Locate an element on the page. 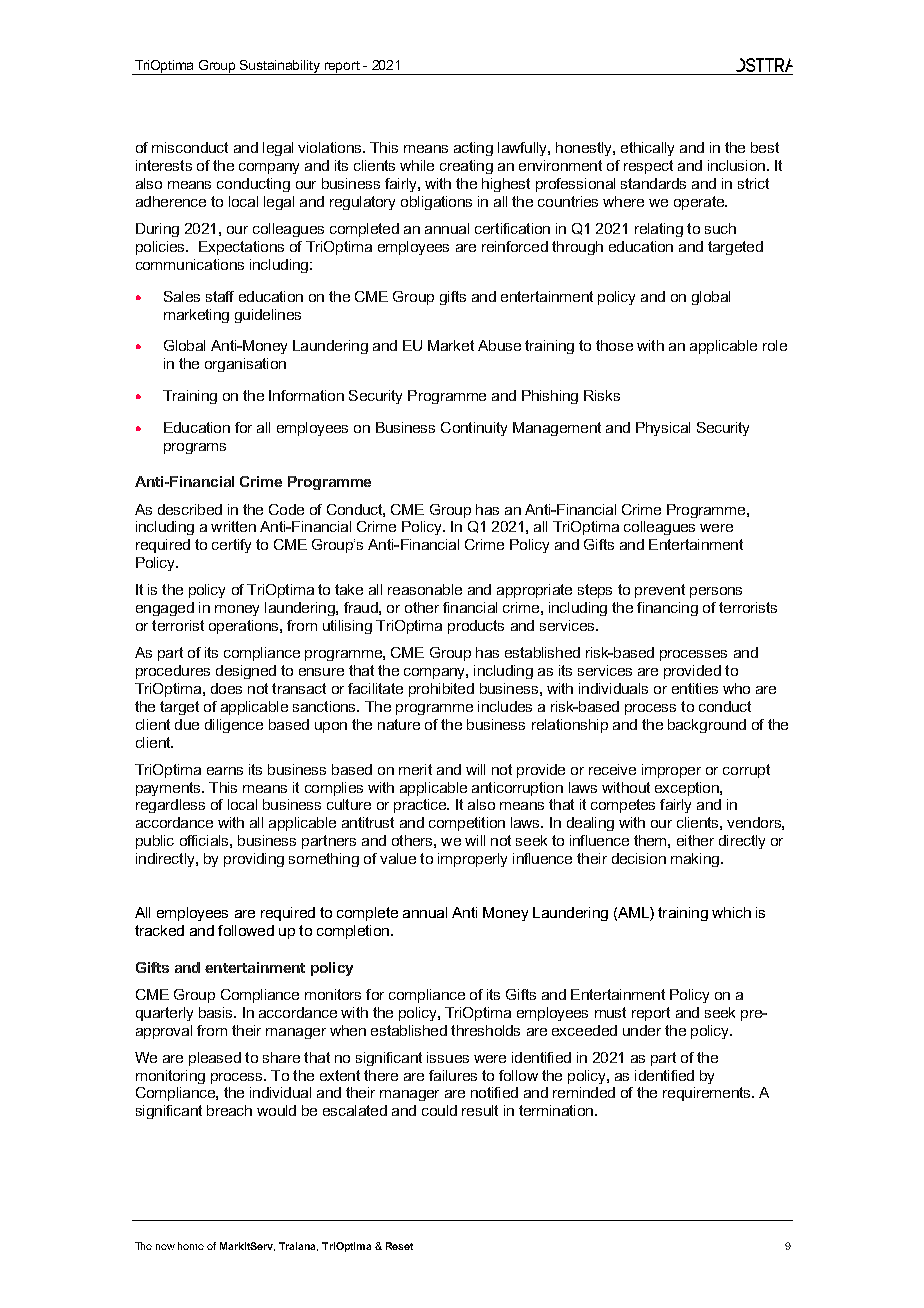  ethically is located at coordinates (647, 149).
